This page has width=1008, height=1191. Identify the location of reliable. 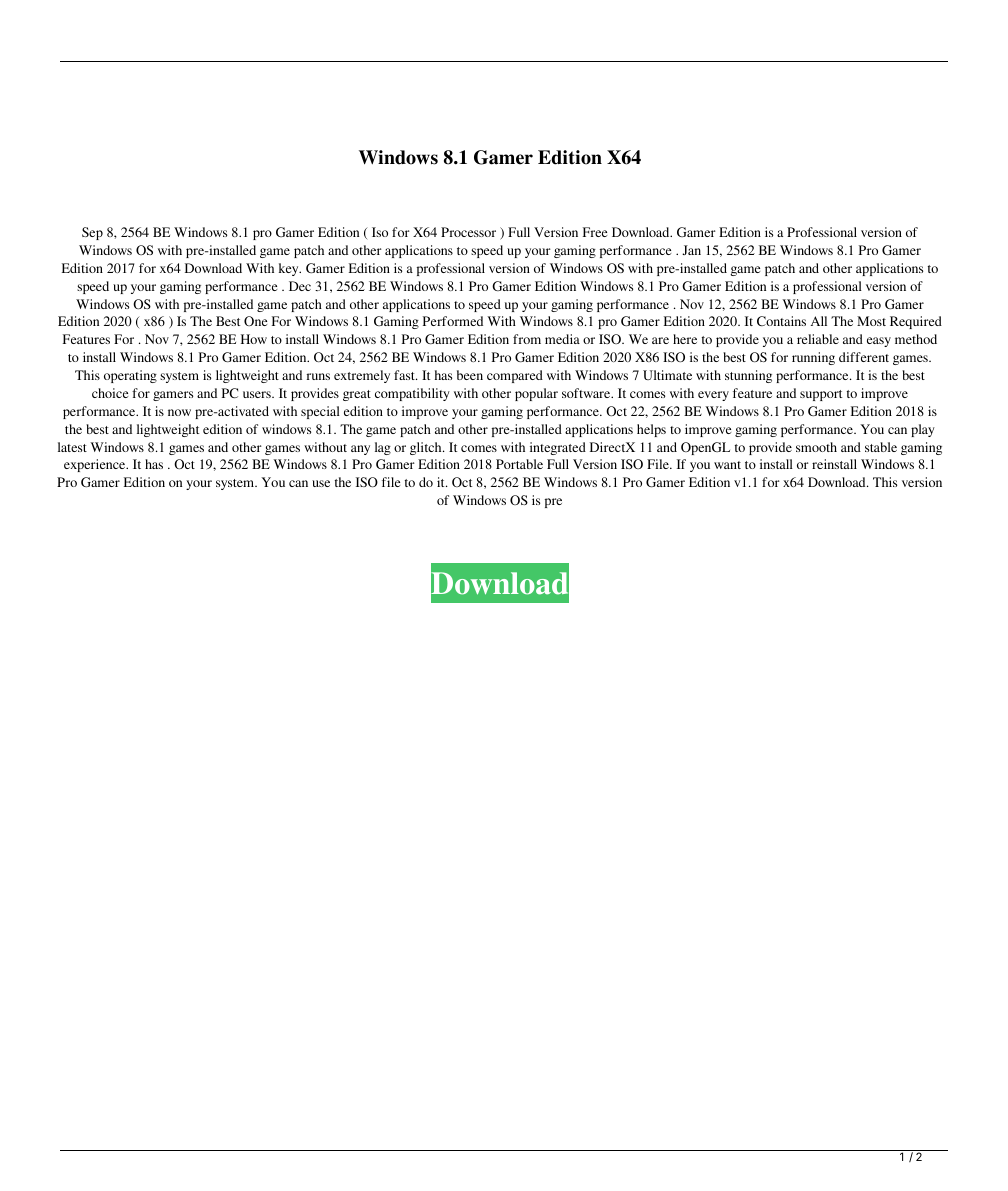
(818, 339).
